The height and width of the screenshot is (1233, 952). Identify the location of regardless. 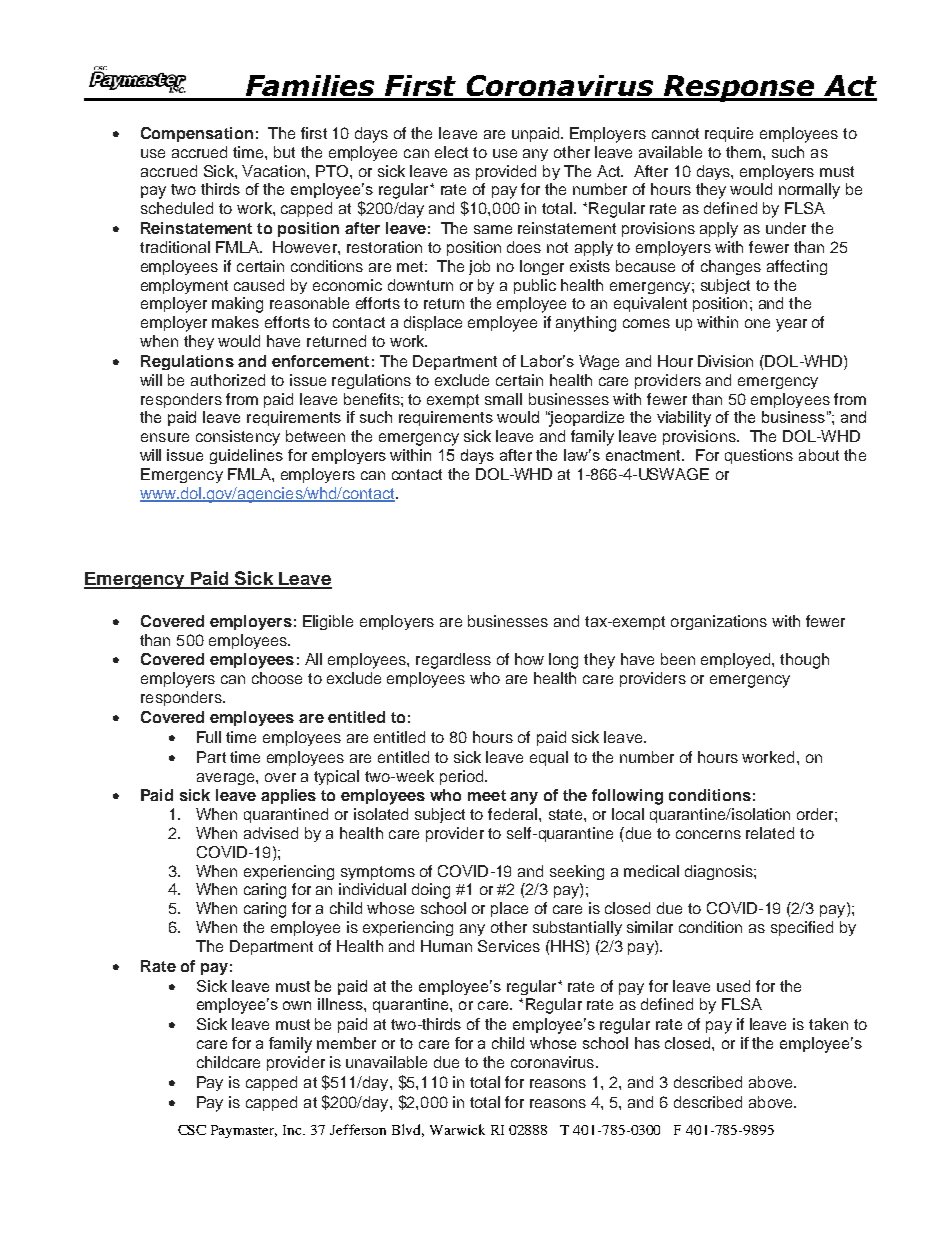
(453, 661).
